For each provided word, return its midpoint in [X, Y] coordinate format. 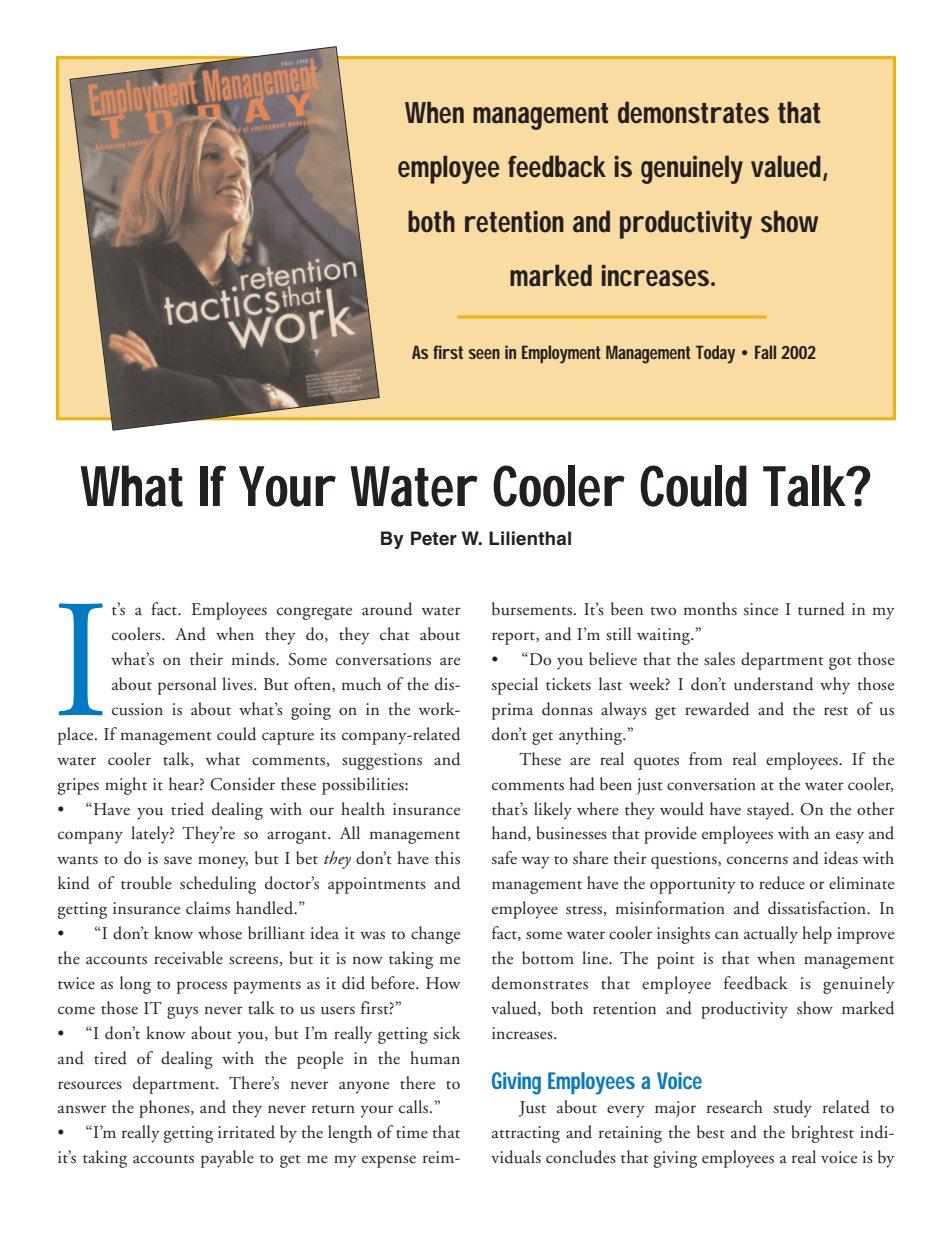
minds [254, 659]
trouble [146, 883]
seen [484, 354]
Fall [765, 352]
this [447, 858]
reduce [782, 883]
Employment [561, 354]
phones [165, 1109]
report [514, 638]
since [760, 609]
